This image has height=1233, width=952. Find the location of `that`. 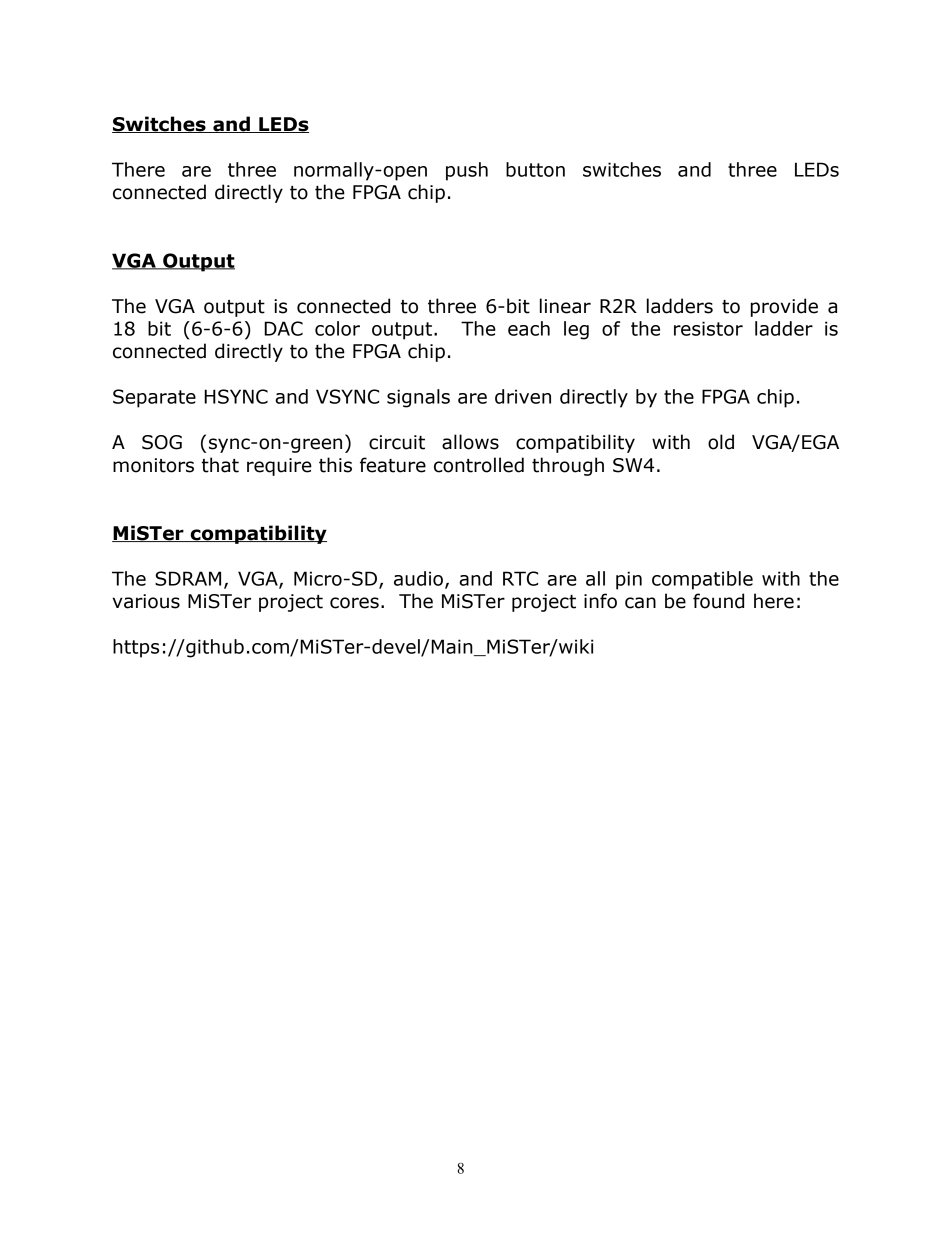

that is located at coordinates (220, 465).
